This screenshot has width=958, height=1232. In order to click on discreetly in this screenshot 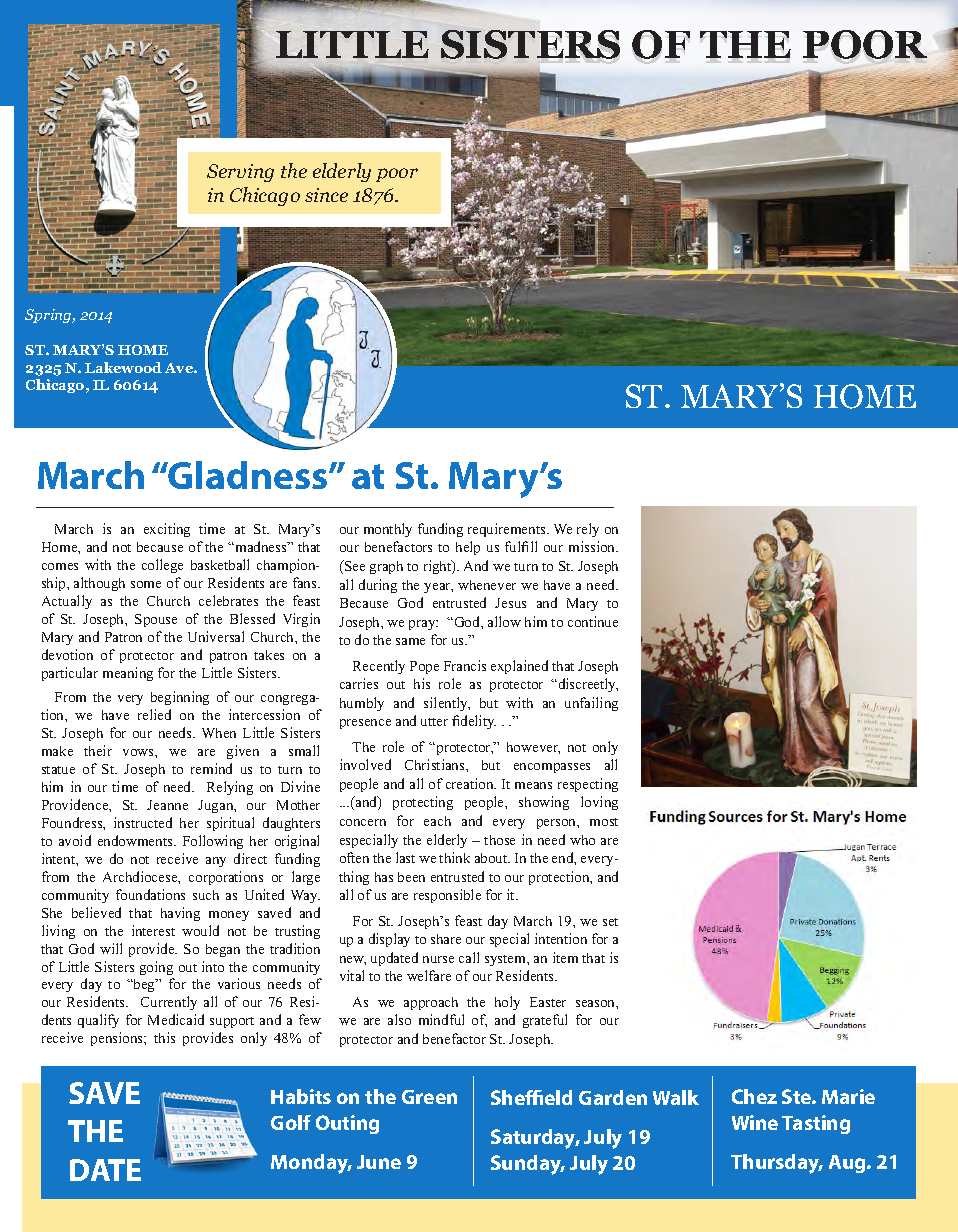, I will do `click(587, 685)`.
